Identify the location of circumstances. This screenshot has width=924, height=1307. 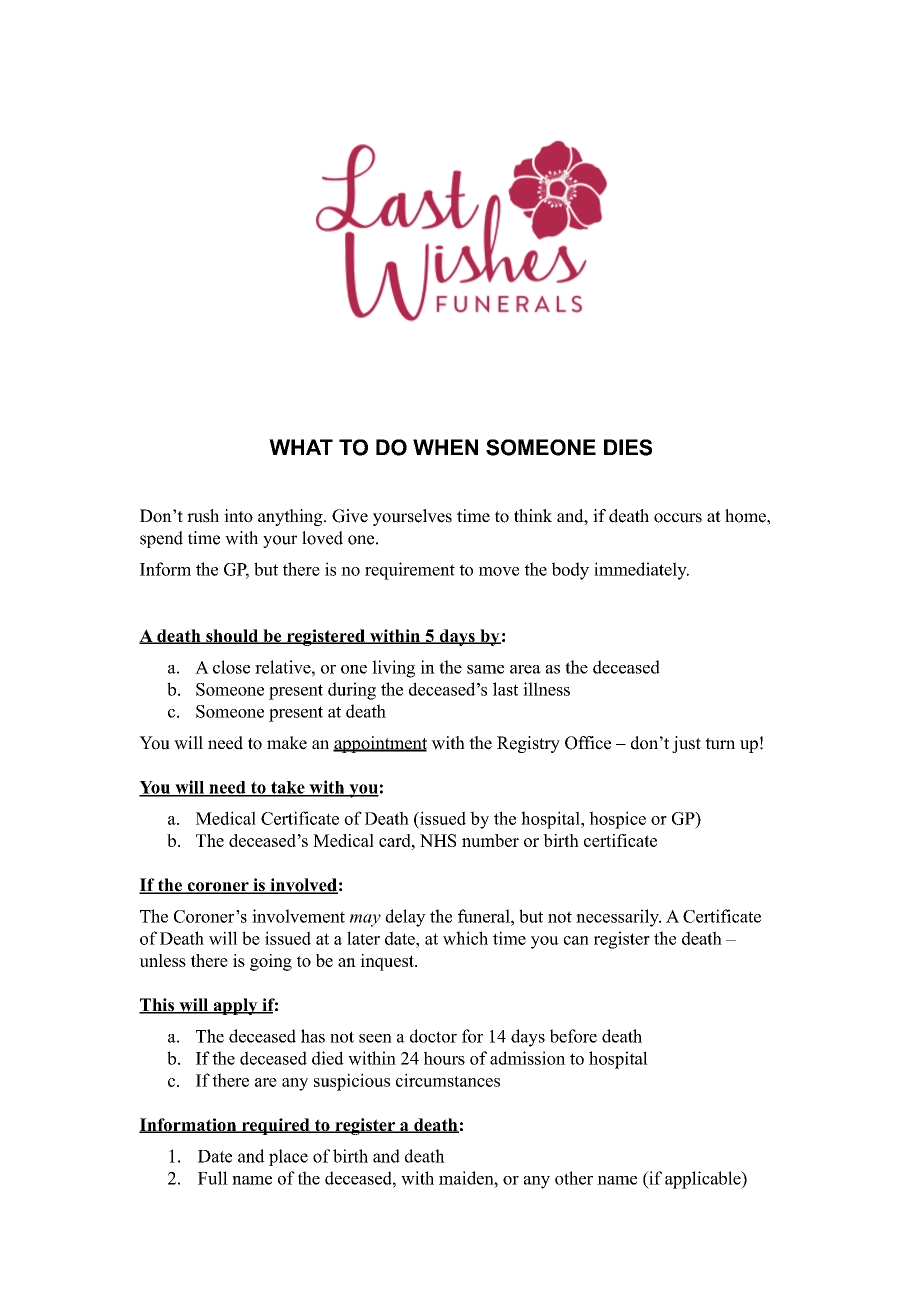
(448, 1080).
